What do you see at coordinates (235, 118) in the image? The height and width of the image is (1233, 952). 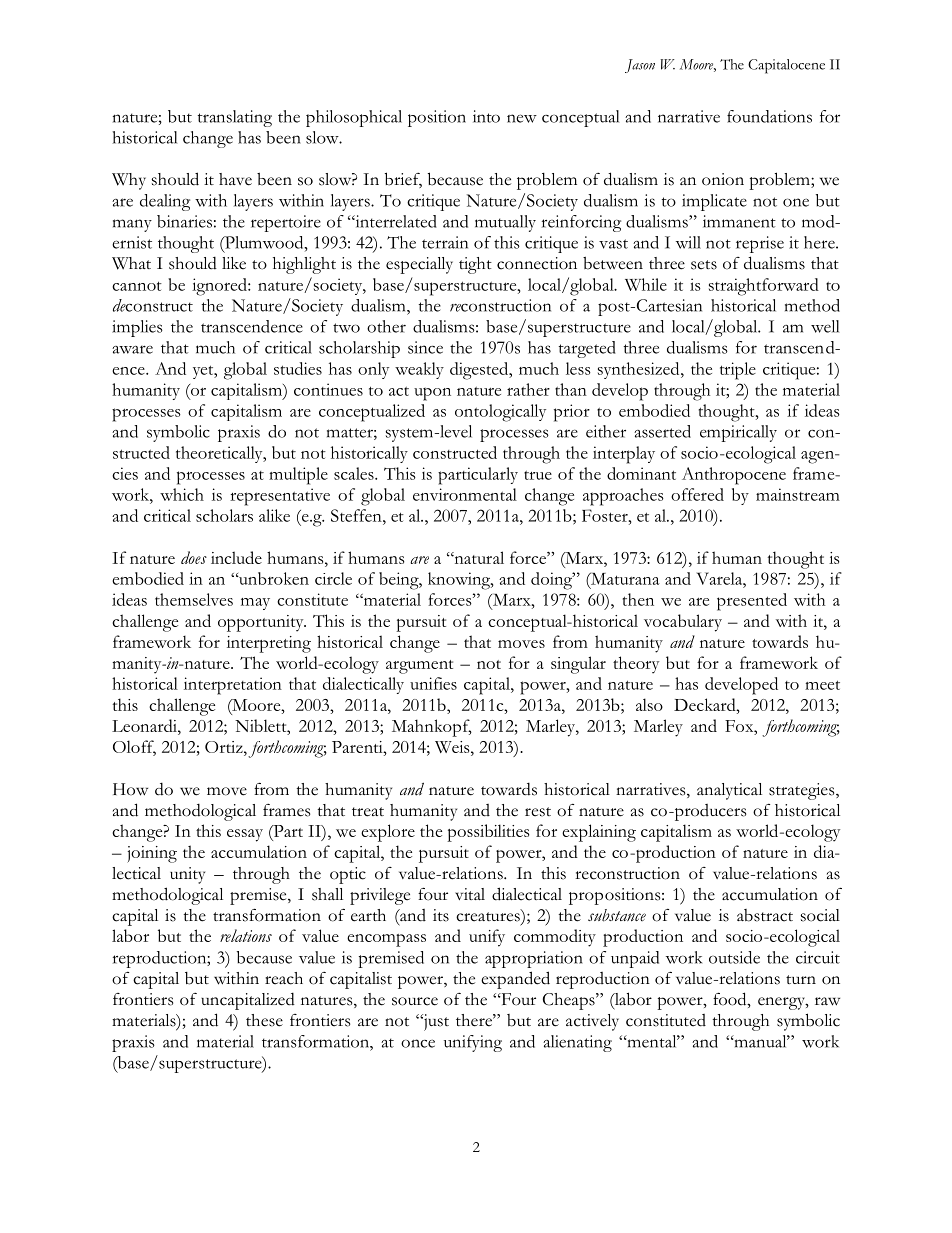 I see `translating` at bounding box center [235, 118].
